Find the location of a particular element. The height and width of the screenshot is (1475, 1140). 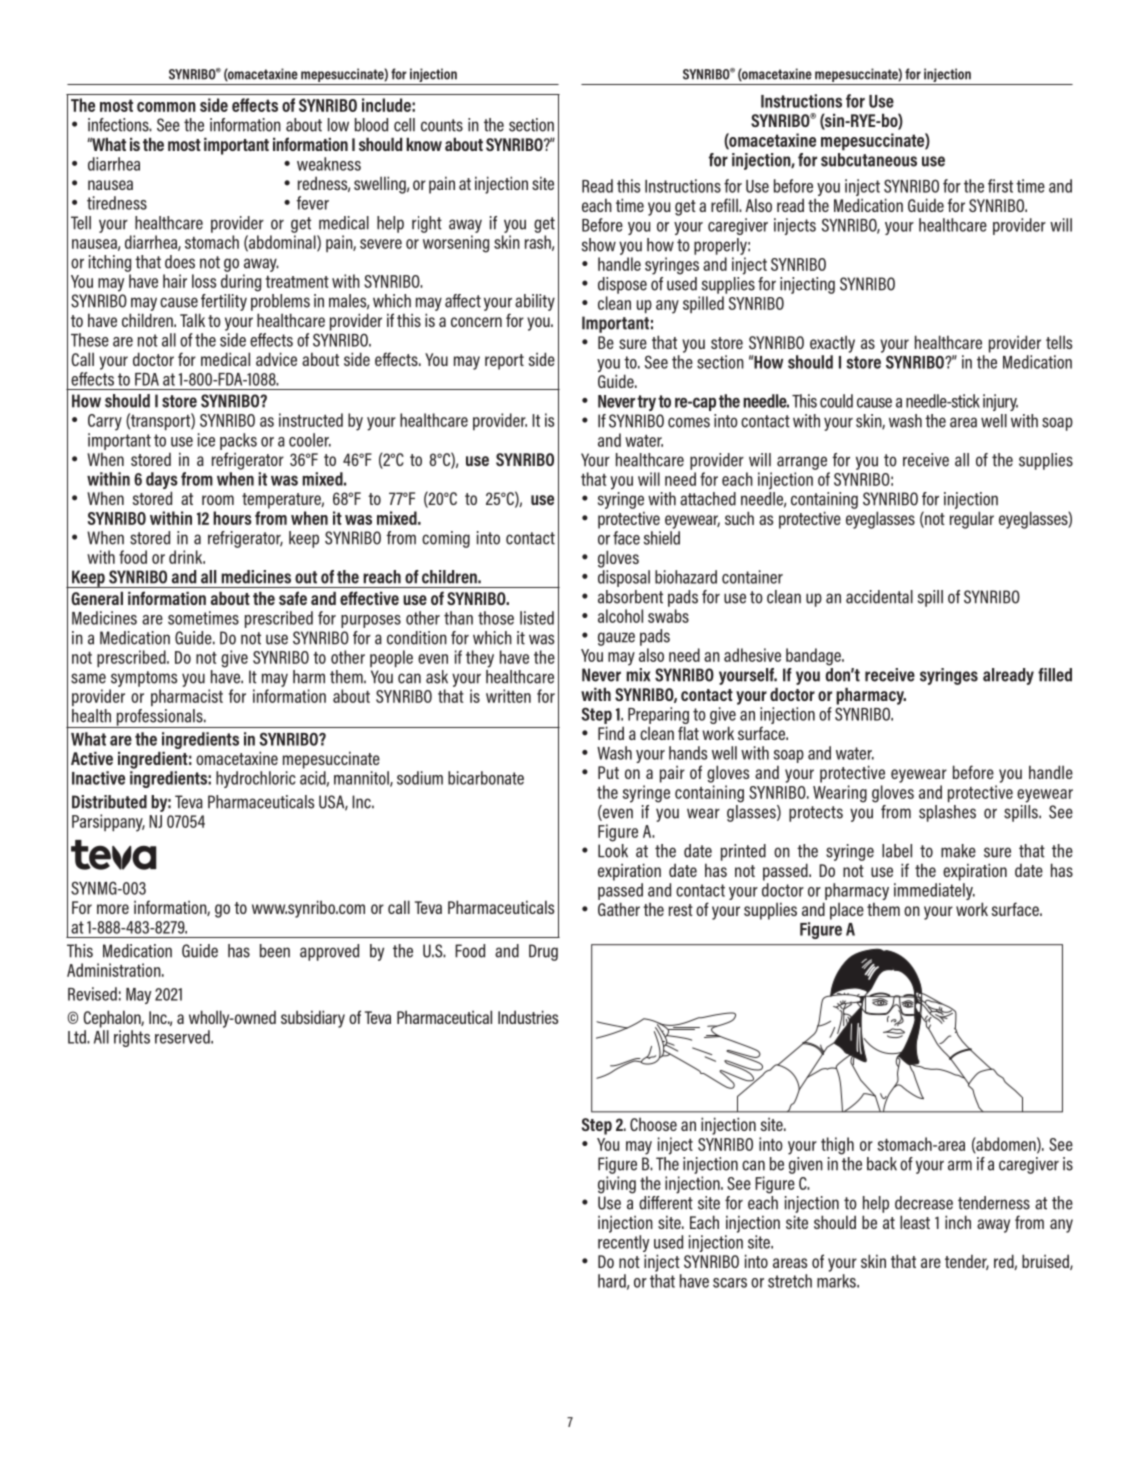

disposal is located at coordinates (624, 578).
